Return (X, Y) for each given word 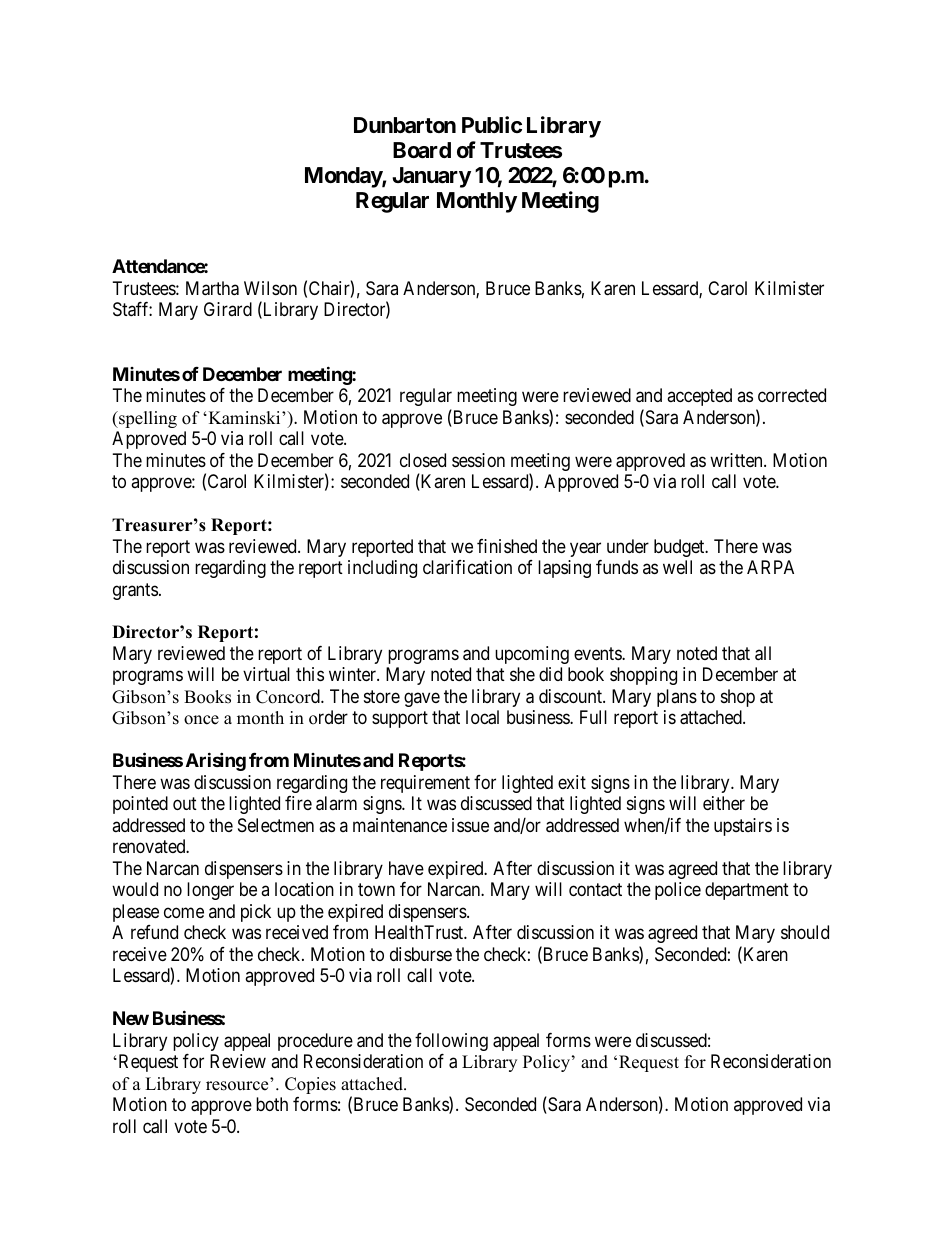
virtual (266, 674)
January (431, 177)
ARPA (770, 567)
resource (237, 1086)
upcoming (532, 655)
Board (422, 150)
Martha (212, 288)
